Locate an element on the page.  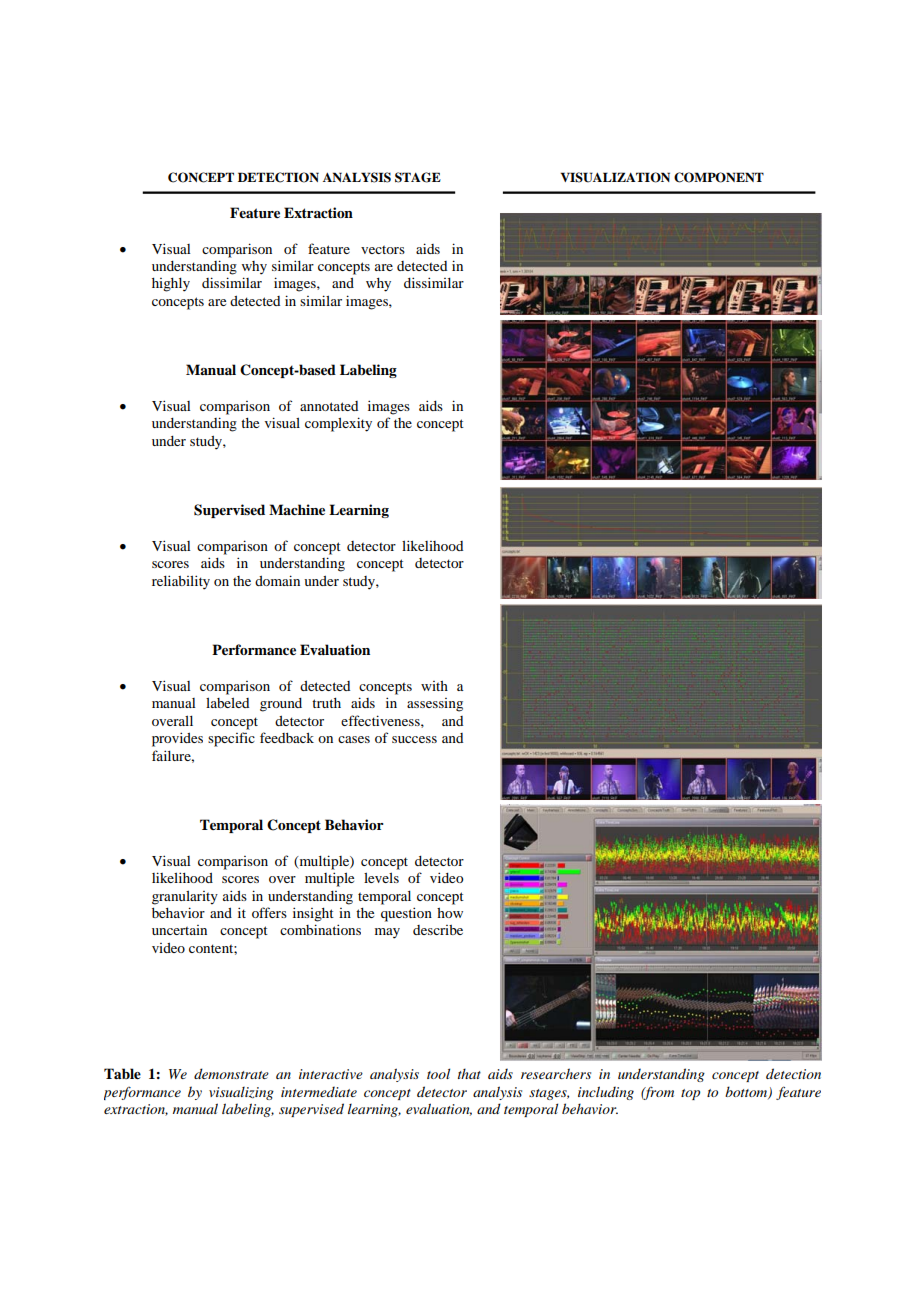
assessing is located at coordinates (435, 705).
